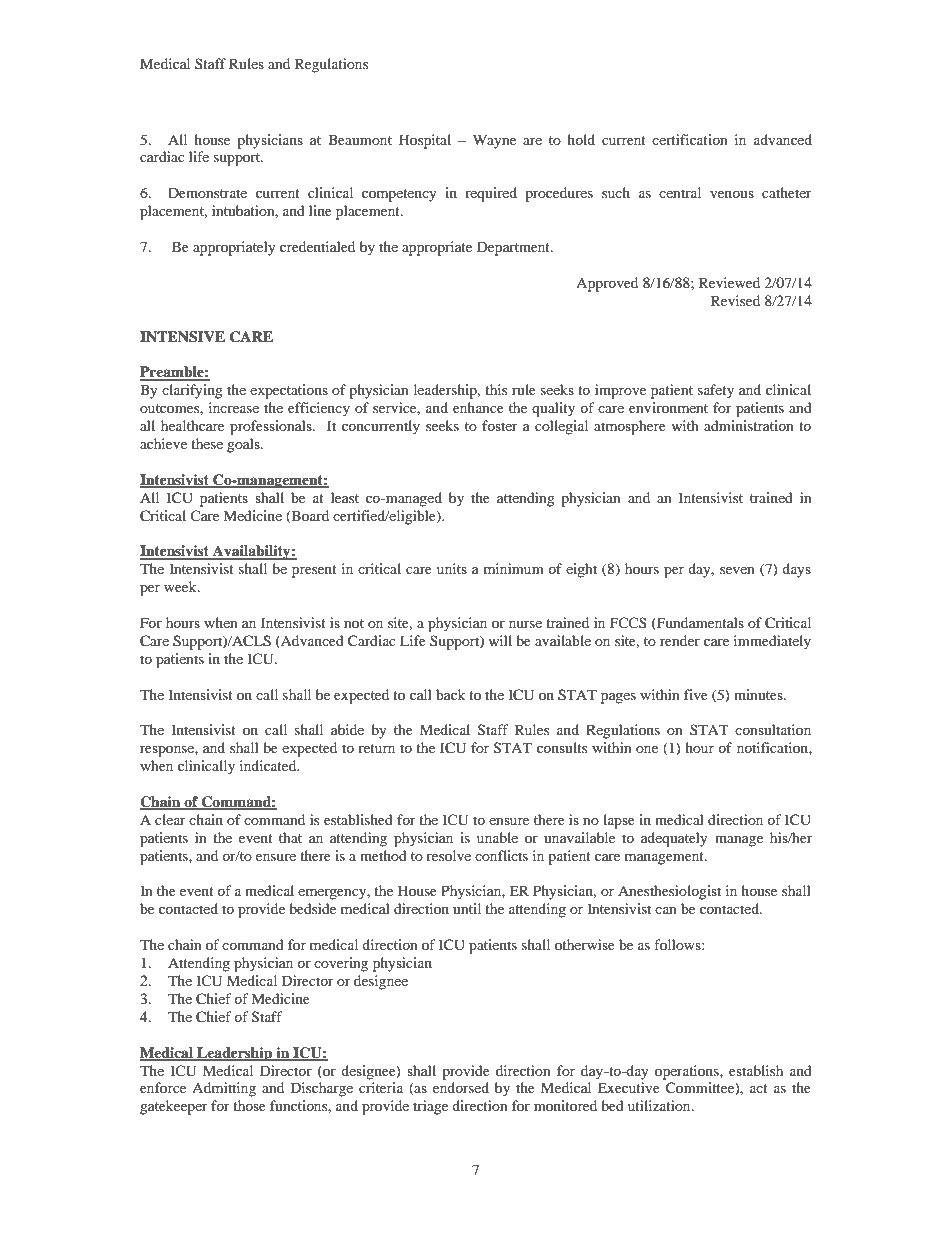 This page has height=1233, width=952. Describe the element at coordinates (207, 192) in the page. I see `Demonstrate` at that location.
